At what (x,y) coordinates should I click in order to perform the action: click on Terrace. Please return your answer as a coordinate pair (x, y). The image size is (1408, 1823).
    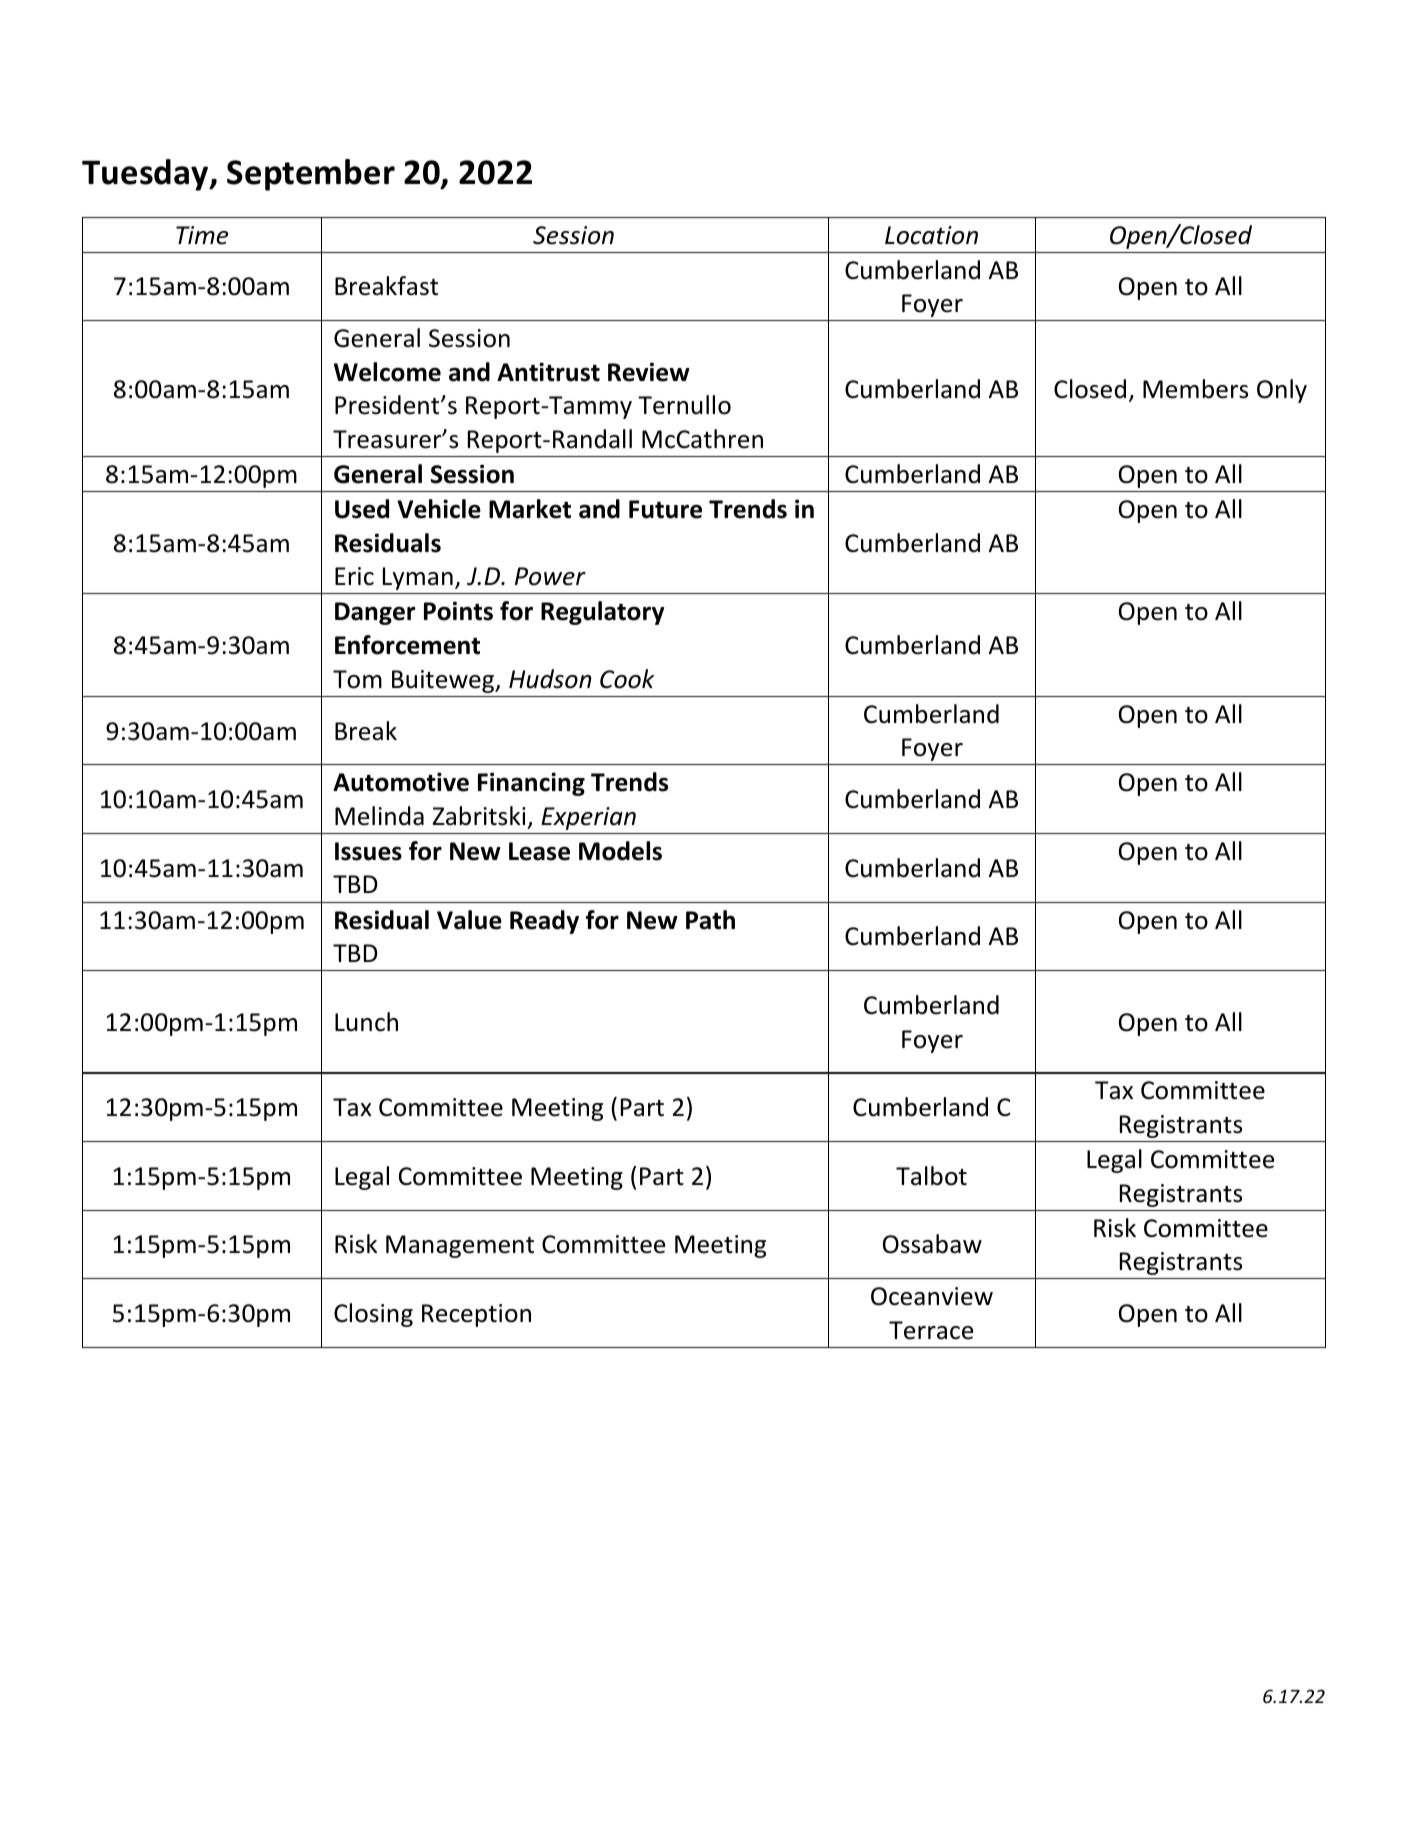
    Looking at the image, I should click on (931, 1330).
